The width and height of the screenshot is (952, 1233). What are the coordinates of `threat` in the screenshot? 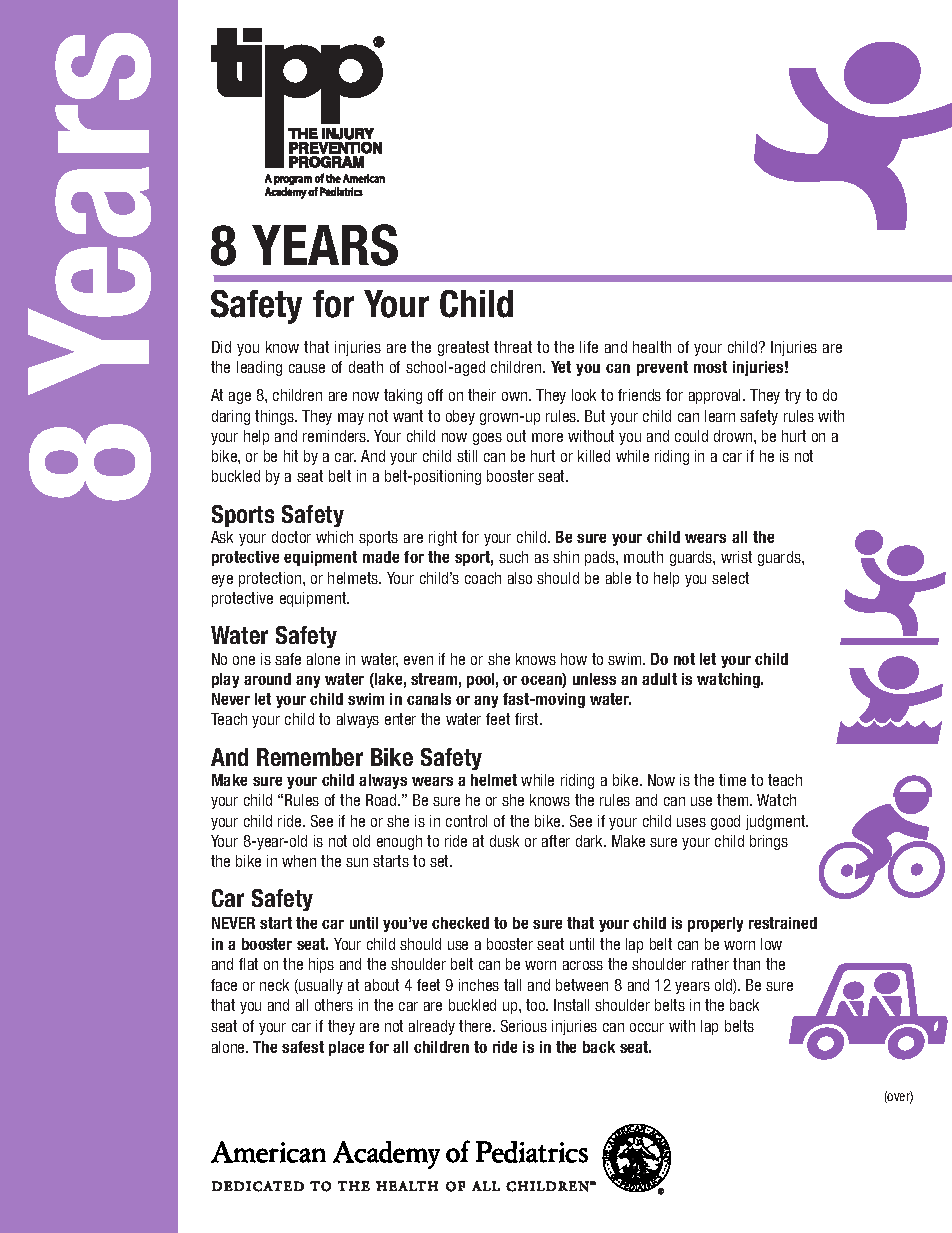 It's located at (513, 347).
